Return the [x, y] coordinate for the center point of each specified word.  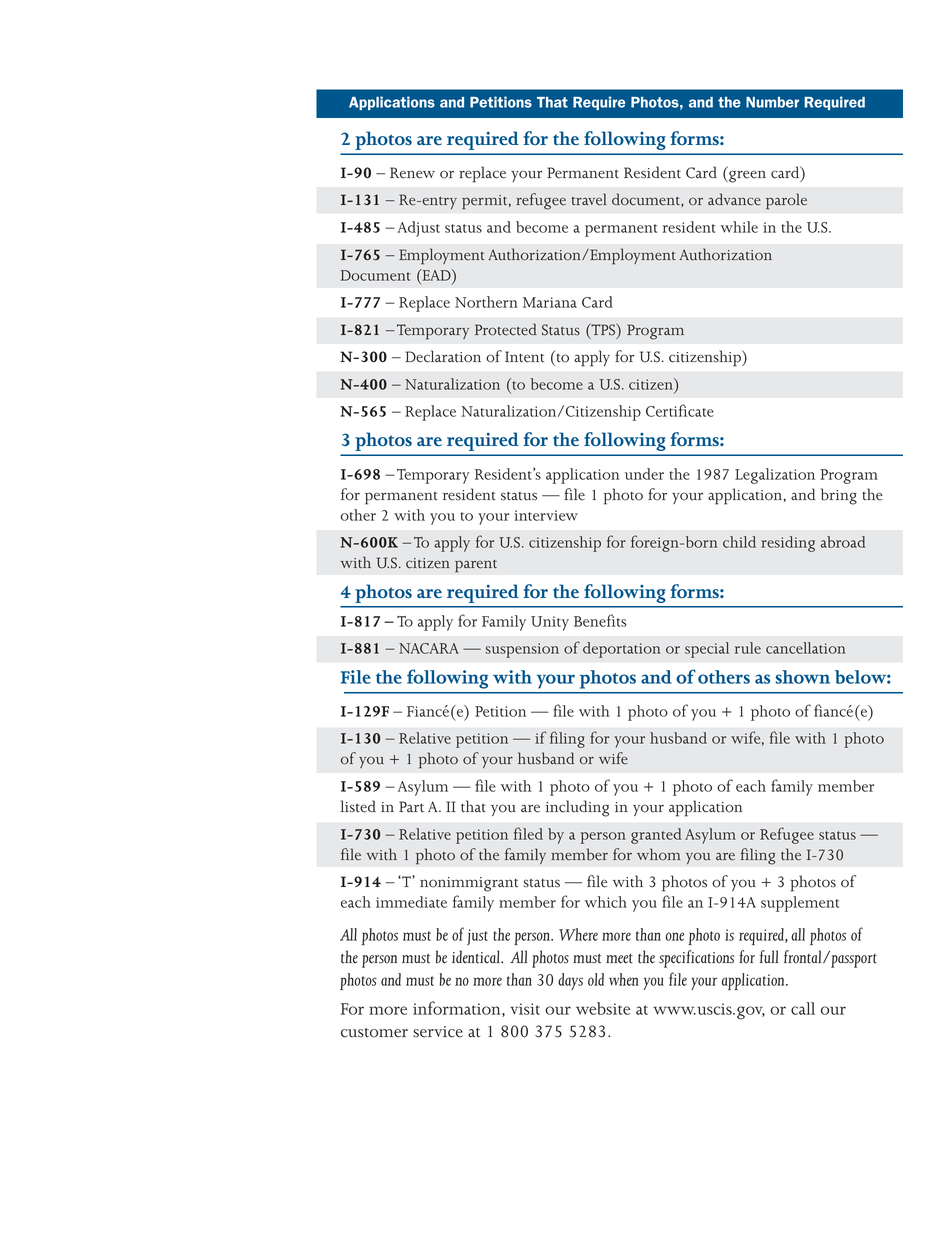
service [438, 1032]
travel [589, 199]
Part [411, 807]
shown [803, 677]
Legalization [775, 476]
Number [772, 102]
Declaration [443, 356]
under [644, 474]
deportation [622, 650]
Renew [412, 173]
